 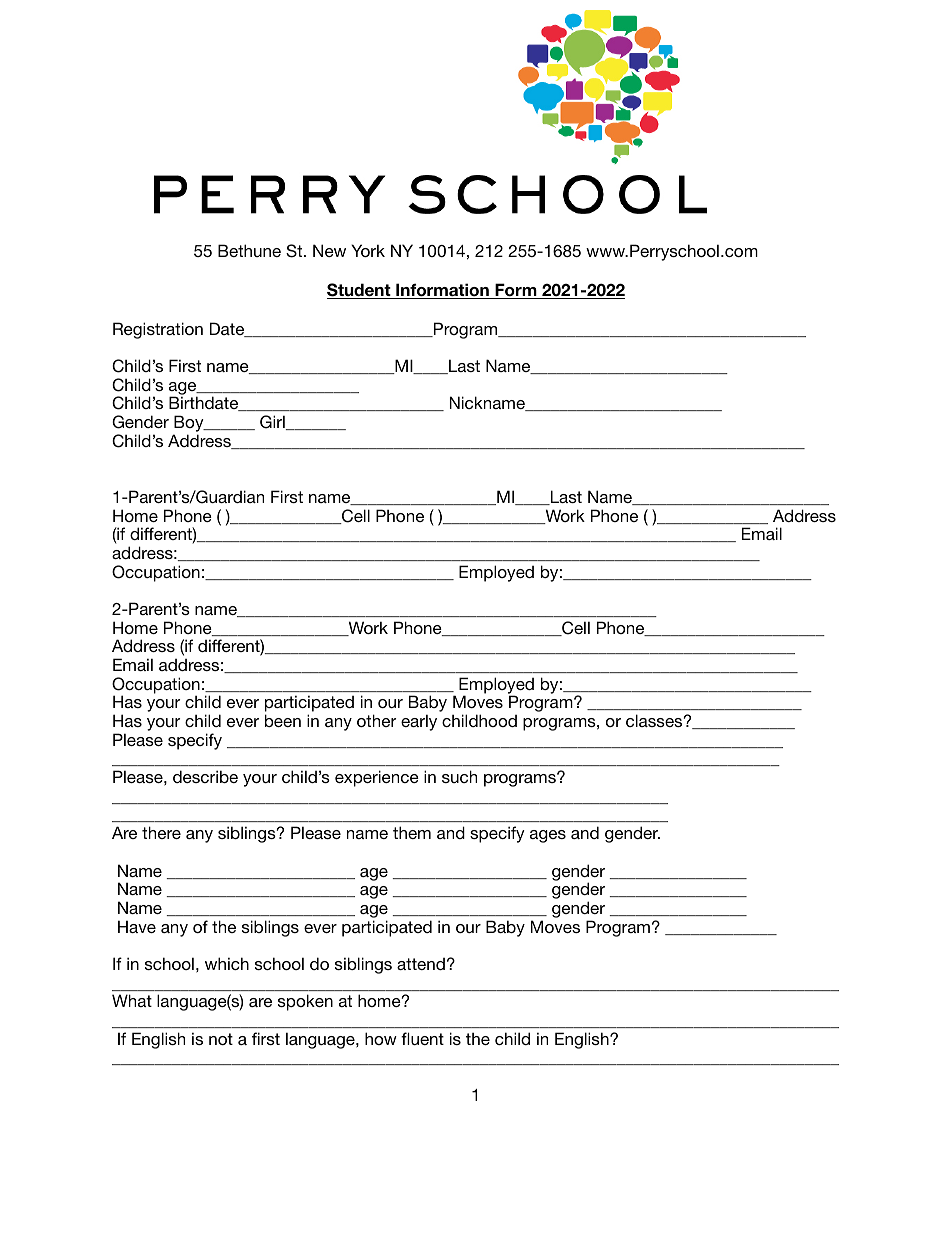 I want to click on New, so click(x=329, y=250).
